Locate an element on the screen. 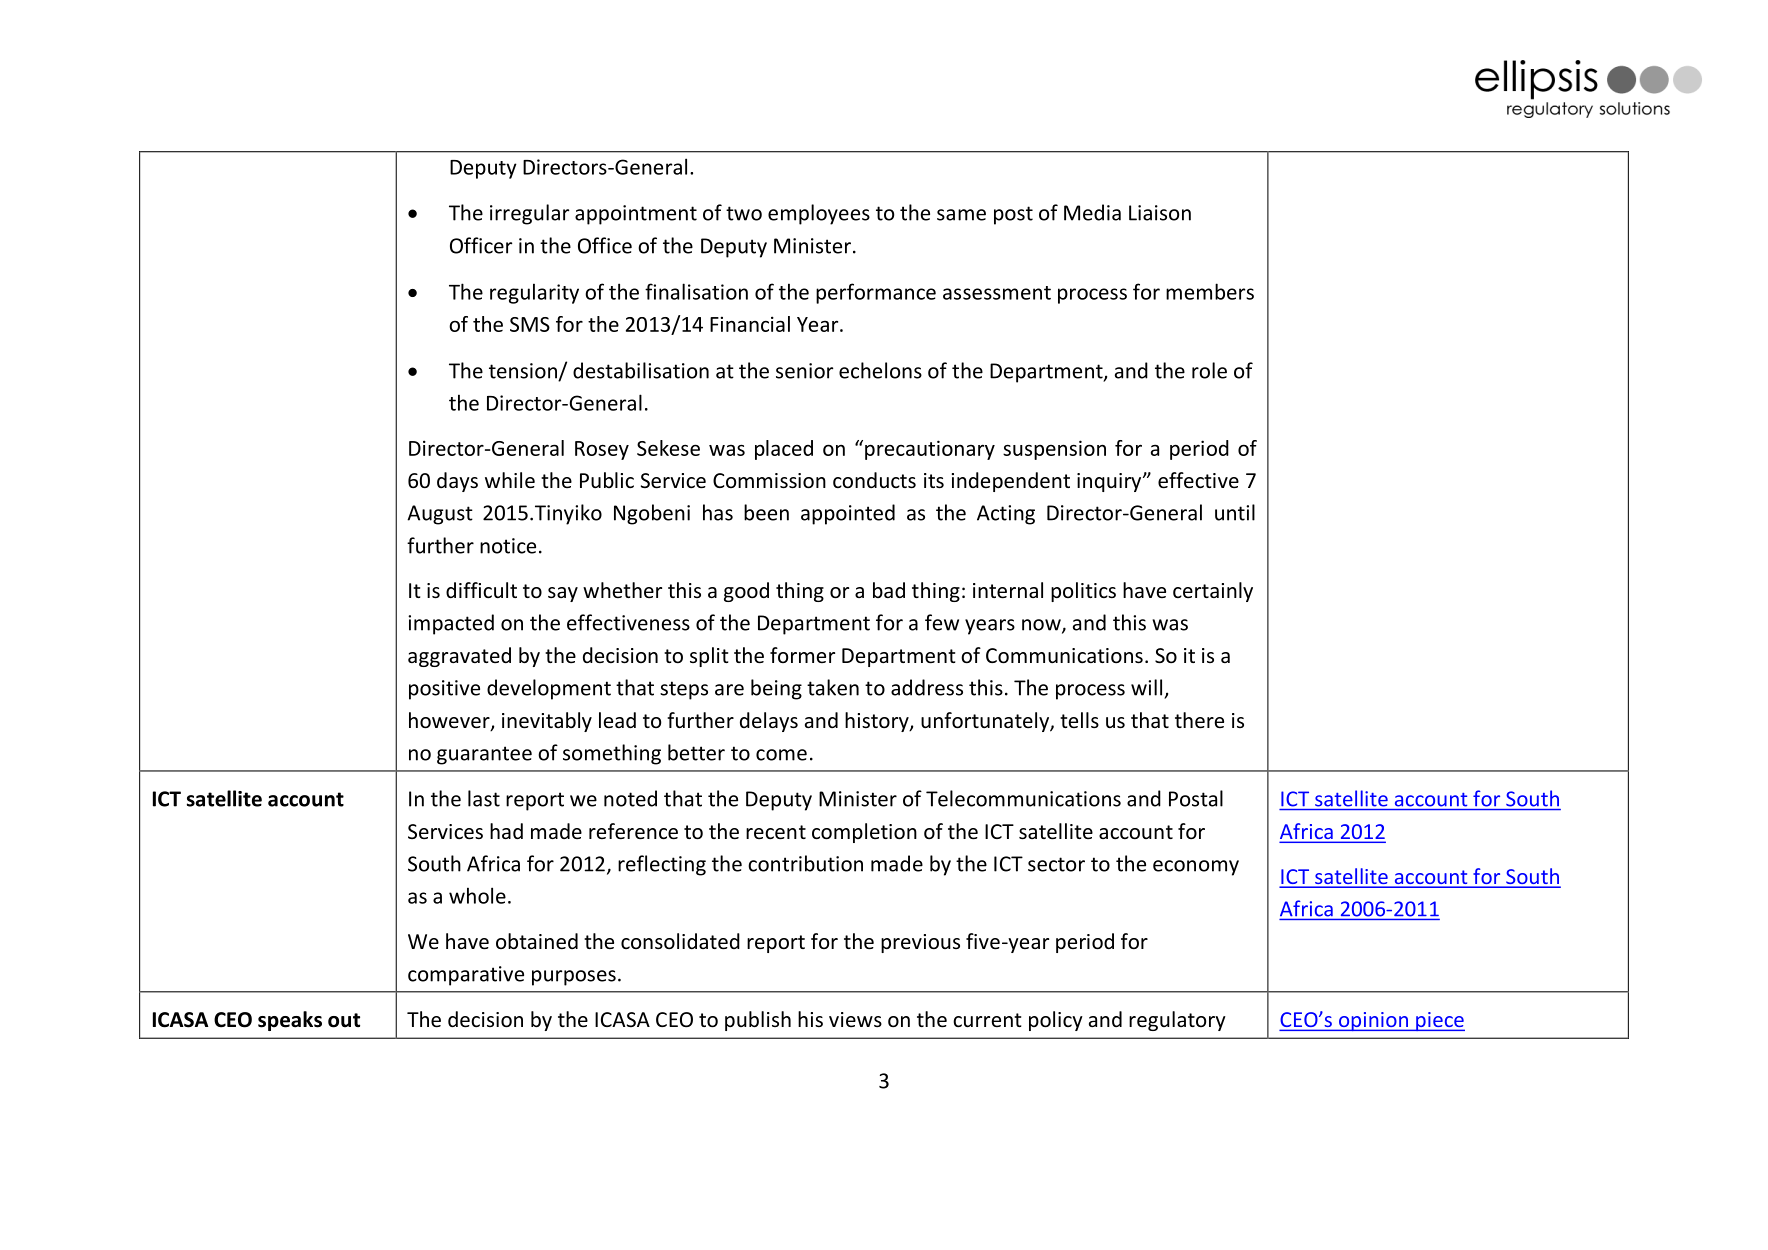  Liaison is located at coordinates (1160, 213).
